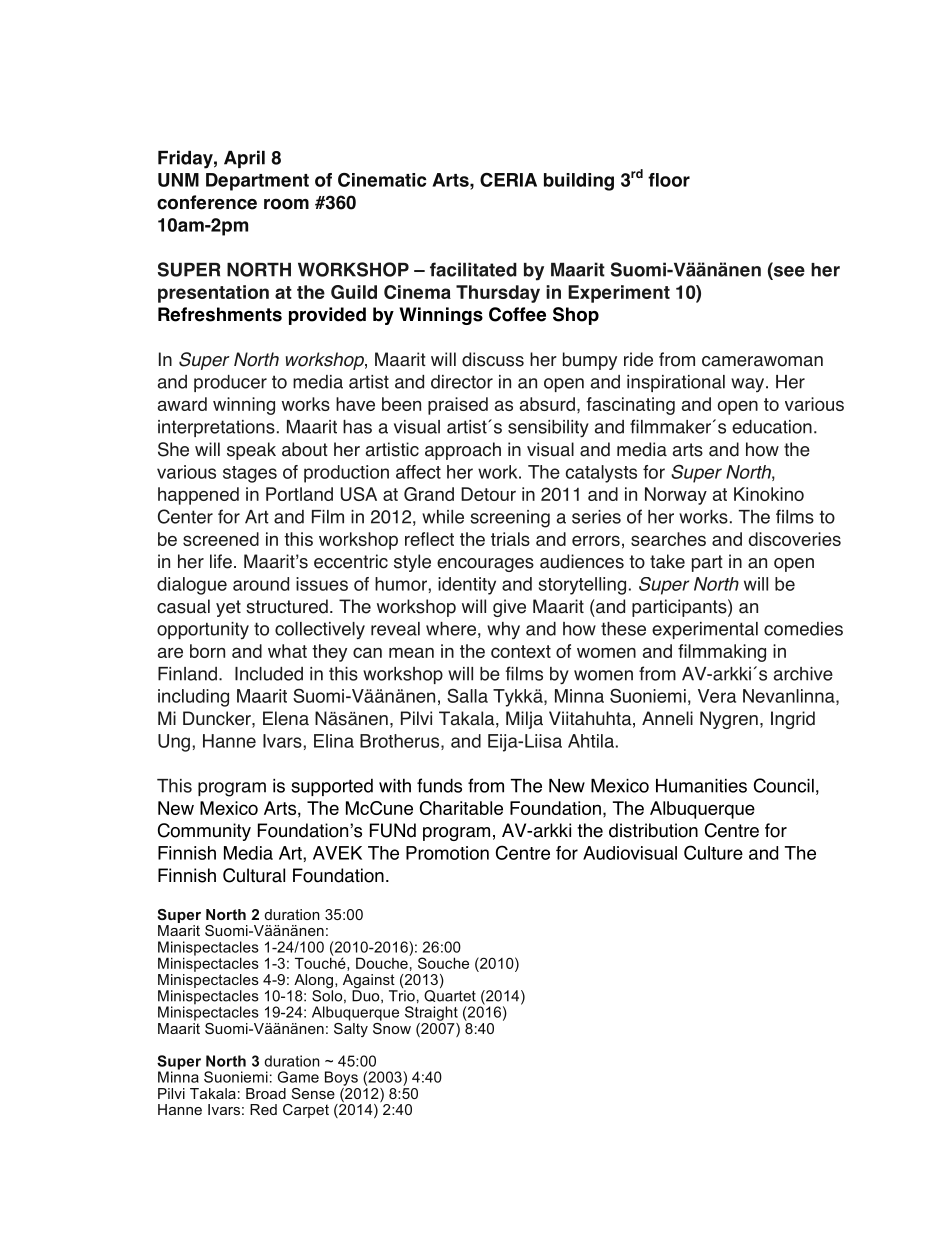 Image resolution: width=952 pixels, height=1233 pixels. What do you see at coordinates (244, 159) in the image?
I see `April` at bounding box center [244, 159].
